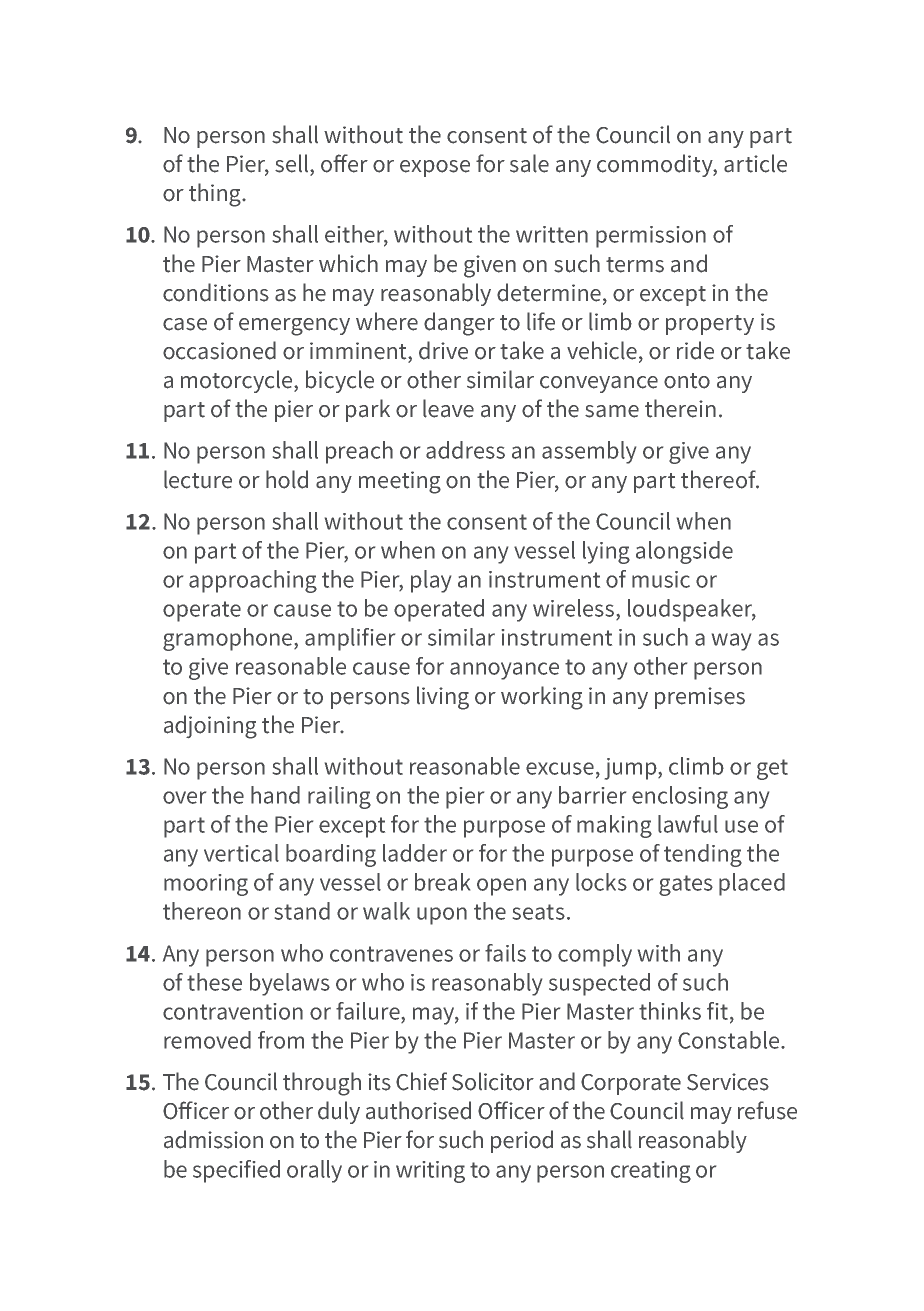 The image size is (924, 1311). I want to click on address, so click(465, 450).
